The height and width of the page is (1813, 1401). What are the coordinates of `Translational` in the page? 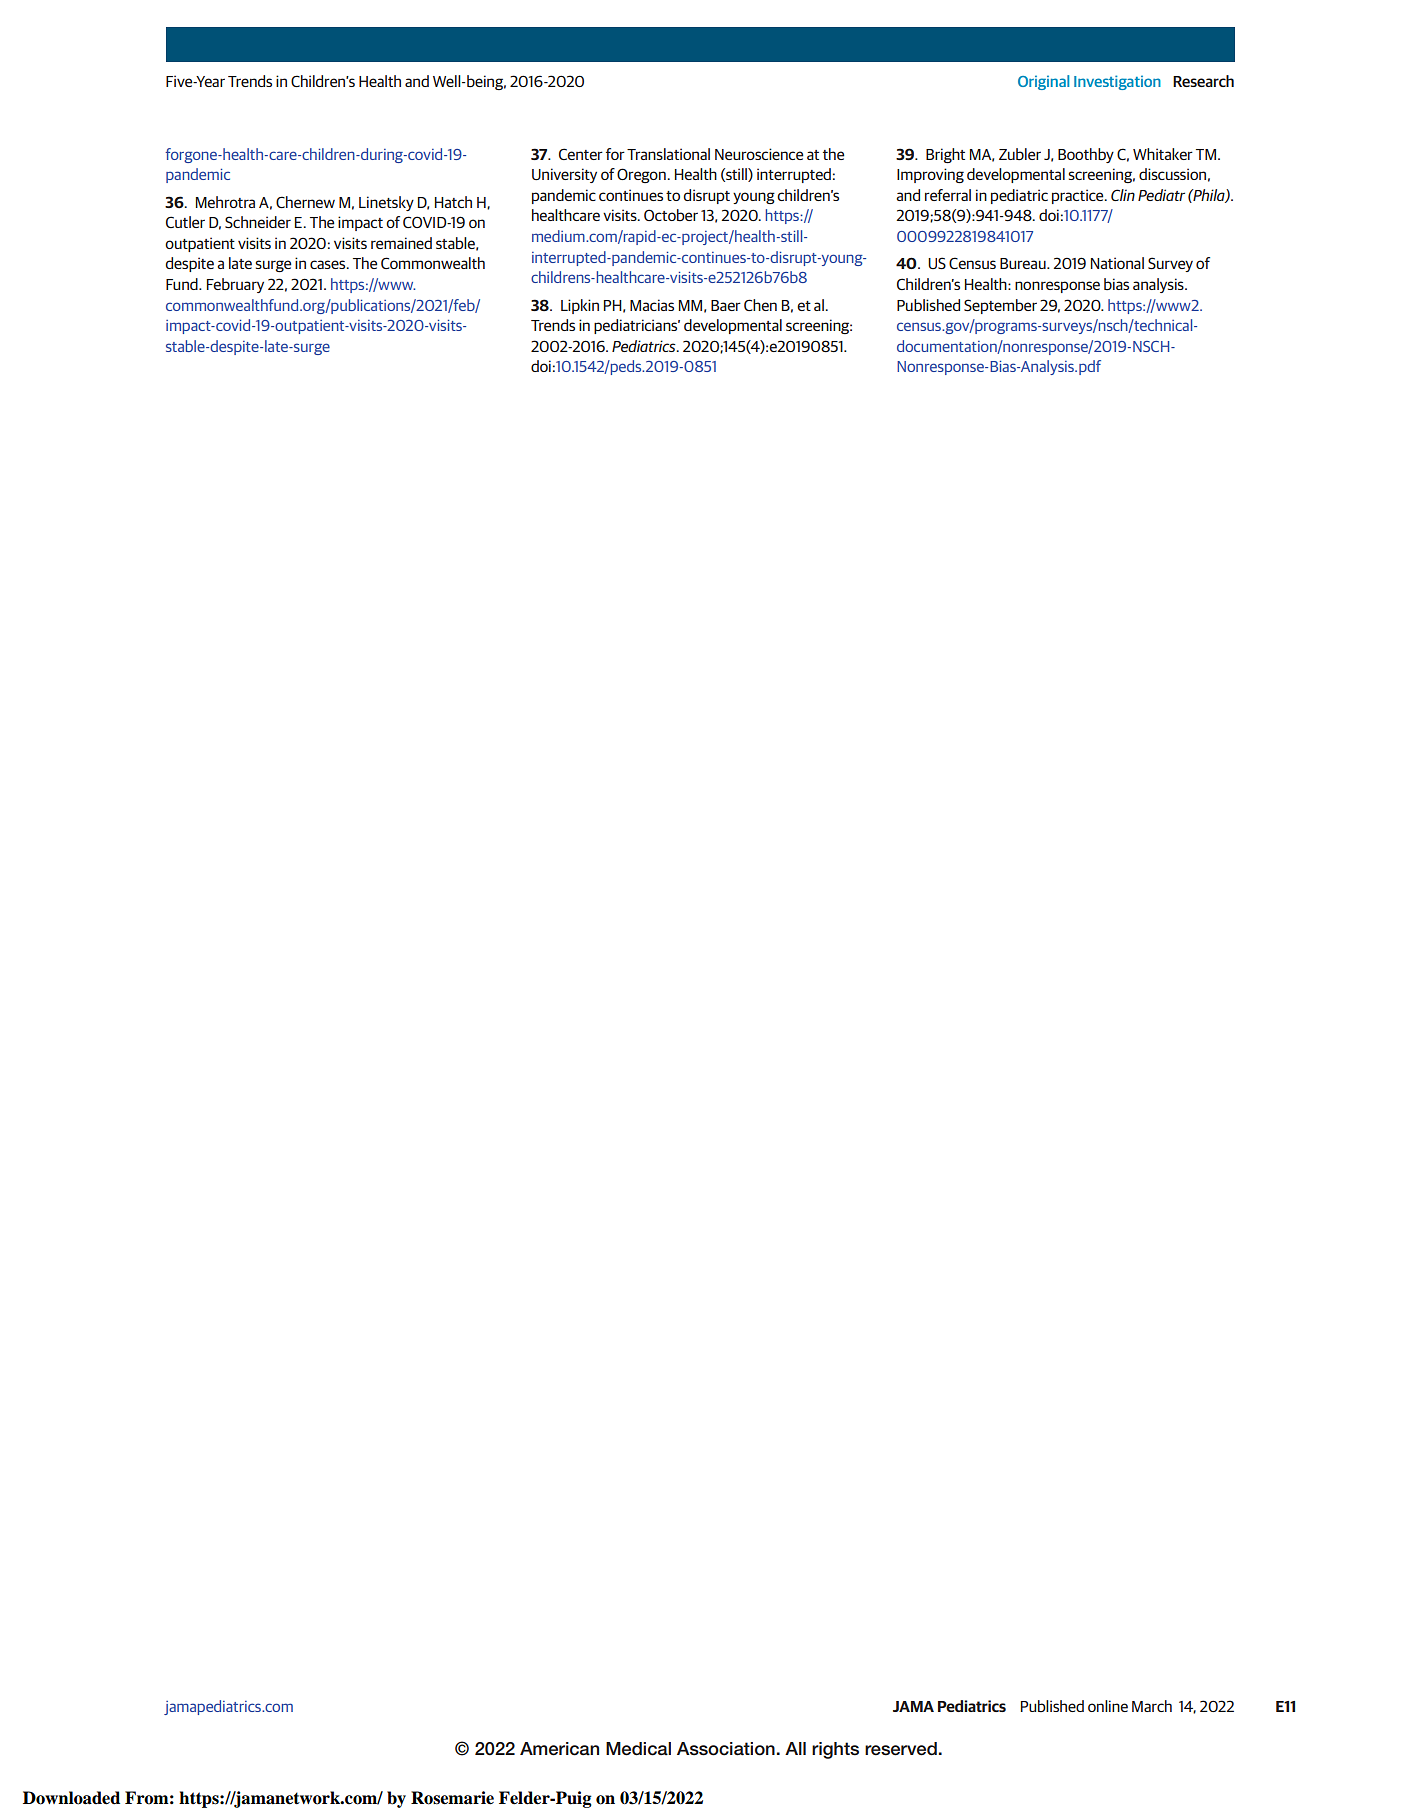 It's located at (668, 154).
